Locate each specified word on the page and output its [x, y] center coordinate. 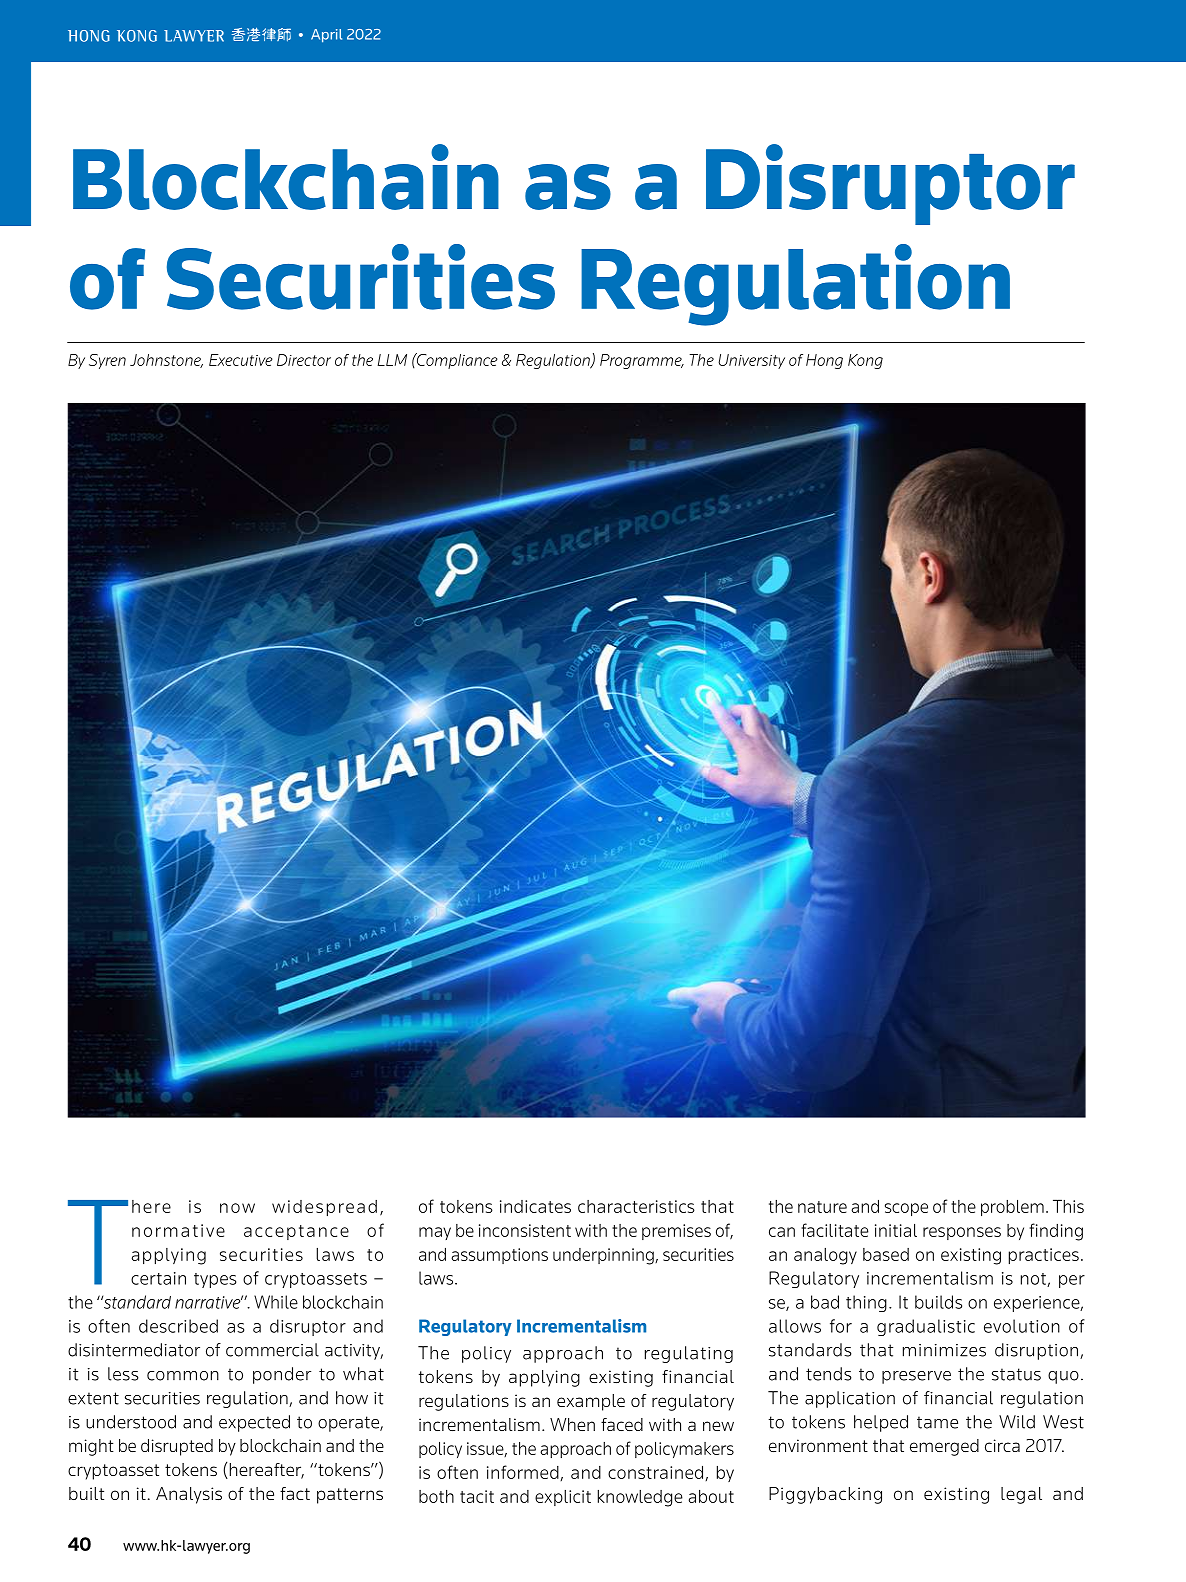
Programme [642, 361]
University [751, 361]
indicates [535, 1206]
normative [178, 1230]
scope [906, 1210]
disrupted [177, 1447]
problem [1012, 1208]
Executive [241, 360]
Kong [865, 361]
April [326, 36]
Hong [824, 361]
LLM [392, 360]
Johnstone [166, 361]
